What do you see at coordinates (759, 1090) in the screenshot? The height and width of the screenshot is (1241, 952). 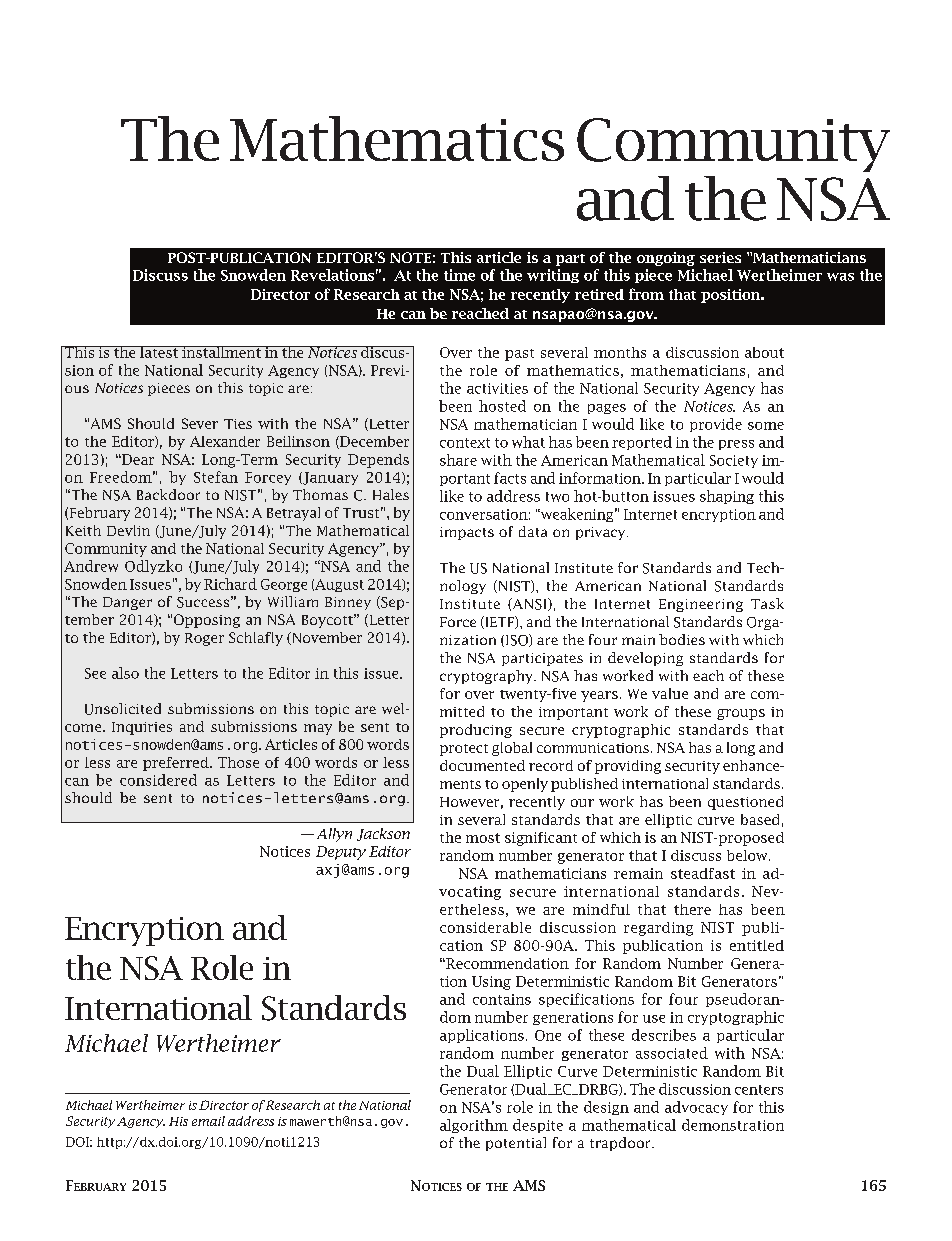 I see `centers` at bounding box center [759, 1090].
